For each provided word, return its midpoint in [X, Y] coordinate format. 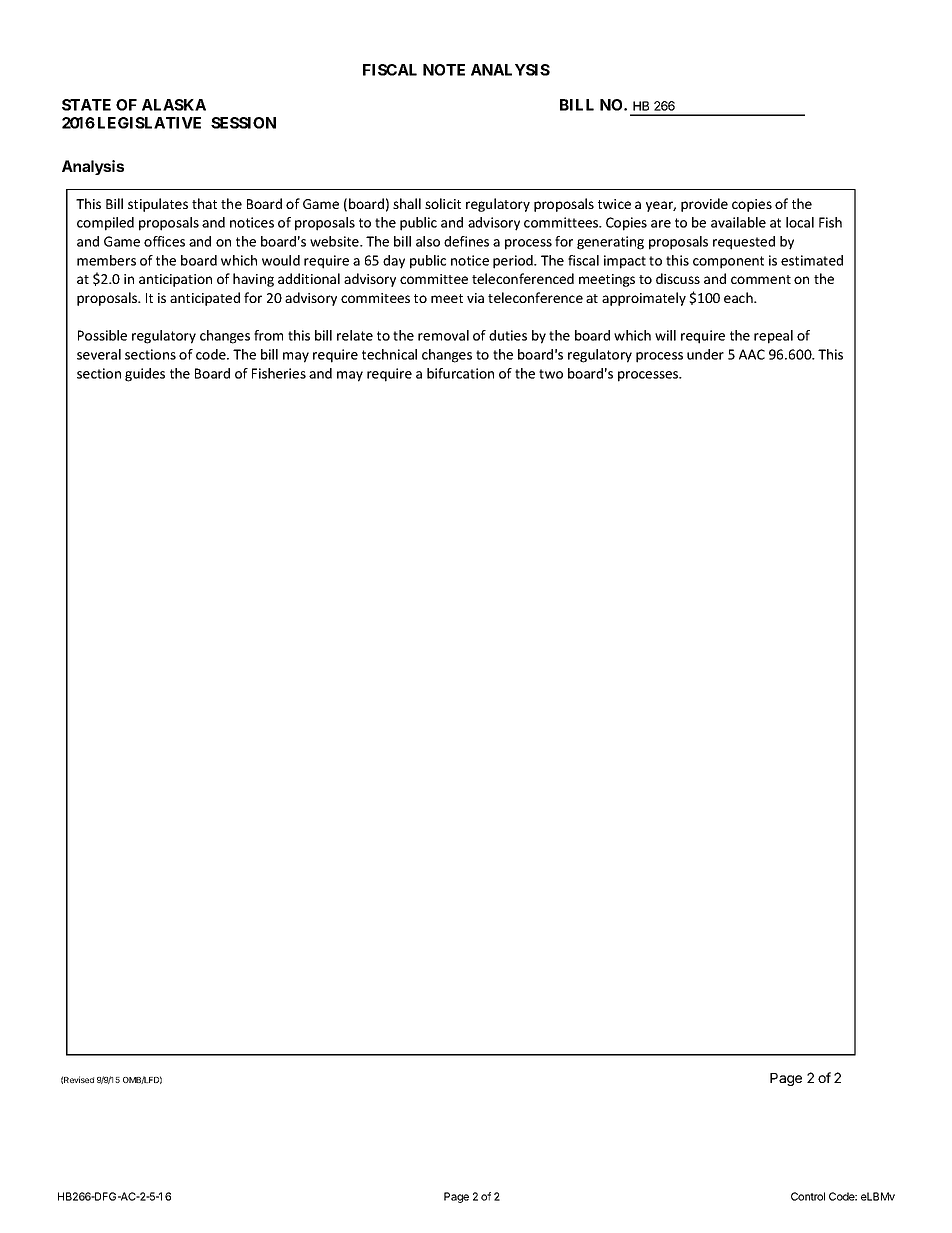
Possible [102, 335]
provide [704, 205]
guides [145, 375]
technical [389, 354]
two [551, 374]
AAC [752, 354]
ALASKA [174, 105]
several [99, 354]
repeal [773, 337]
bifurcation [460, 373]
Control [808, 1196]
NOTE [444, 70]
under [705, 354]
